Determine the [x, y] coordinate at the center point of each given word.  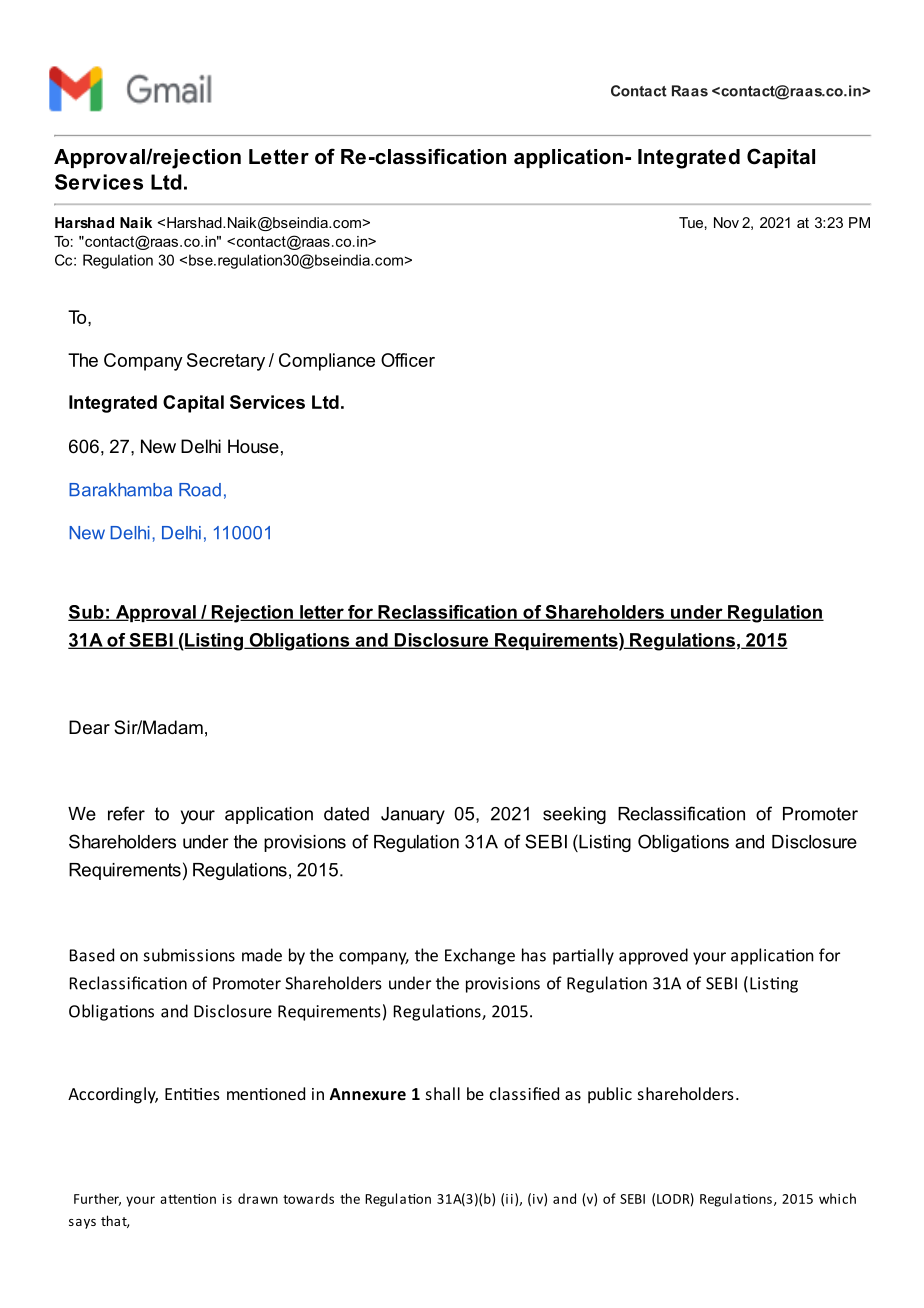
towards [308, 1198]
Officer [408, 360]
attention [188, 1199]
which [837, 1198]
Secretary [226, 362]
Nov [726, 222]
